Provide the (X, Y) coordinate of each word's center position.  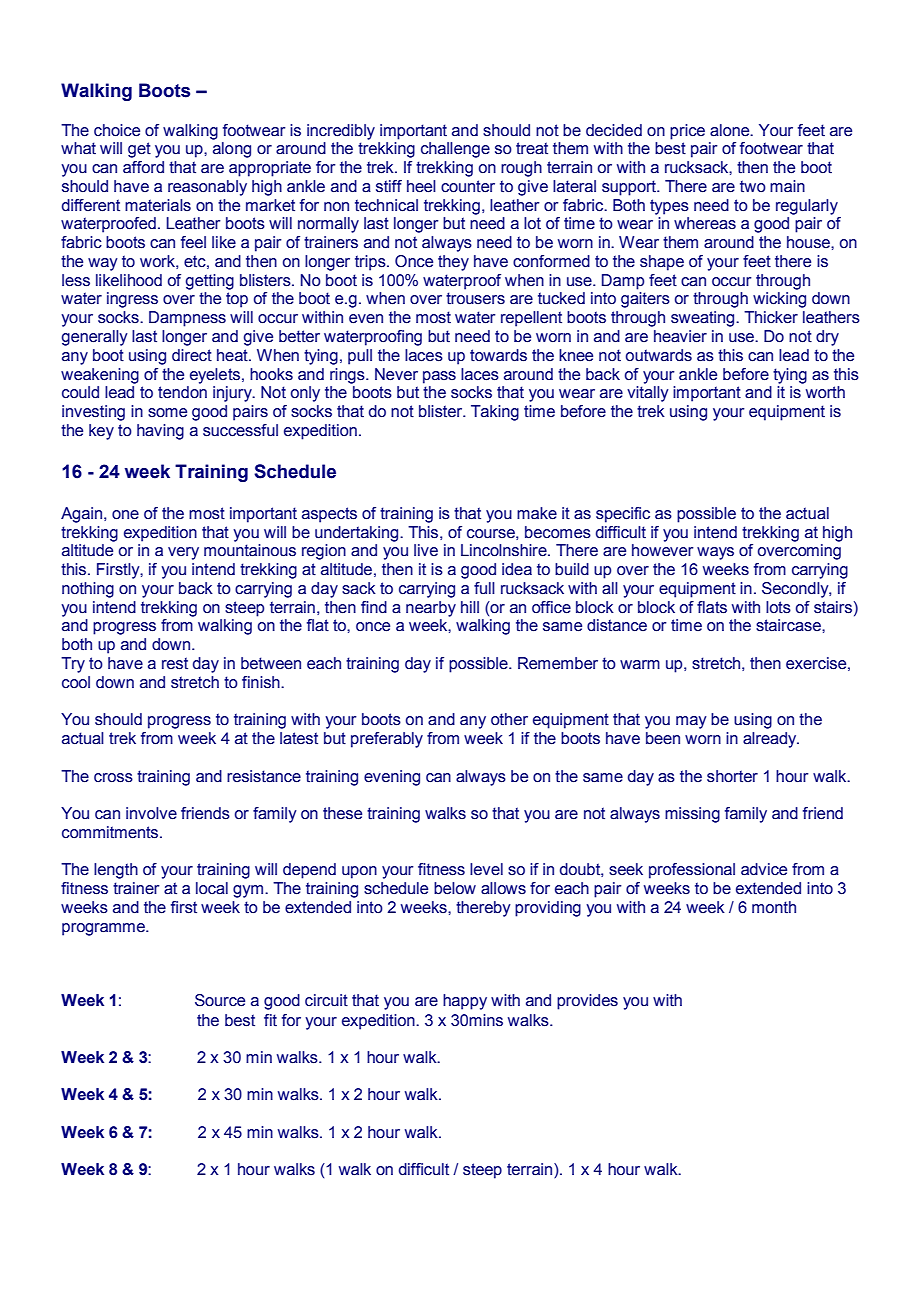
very (183, 553)
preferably (387, 740)
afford (143, 167)
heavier (680, 336)
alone (731, 130)
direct (192, 355)
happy (465, 1002)
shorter (732, 776)
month (774, 907)
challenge (455, 150)
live (426, 550)
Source (220, 1000)
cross (113, 778)
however (662, 550)
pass (439, 377)
